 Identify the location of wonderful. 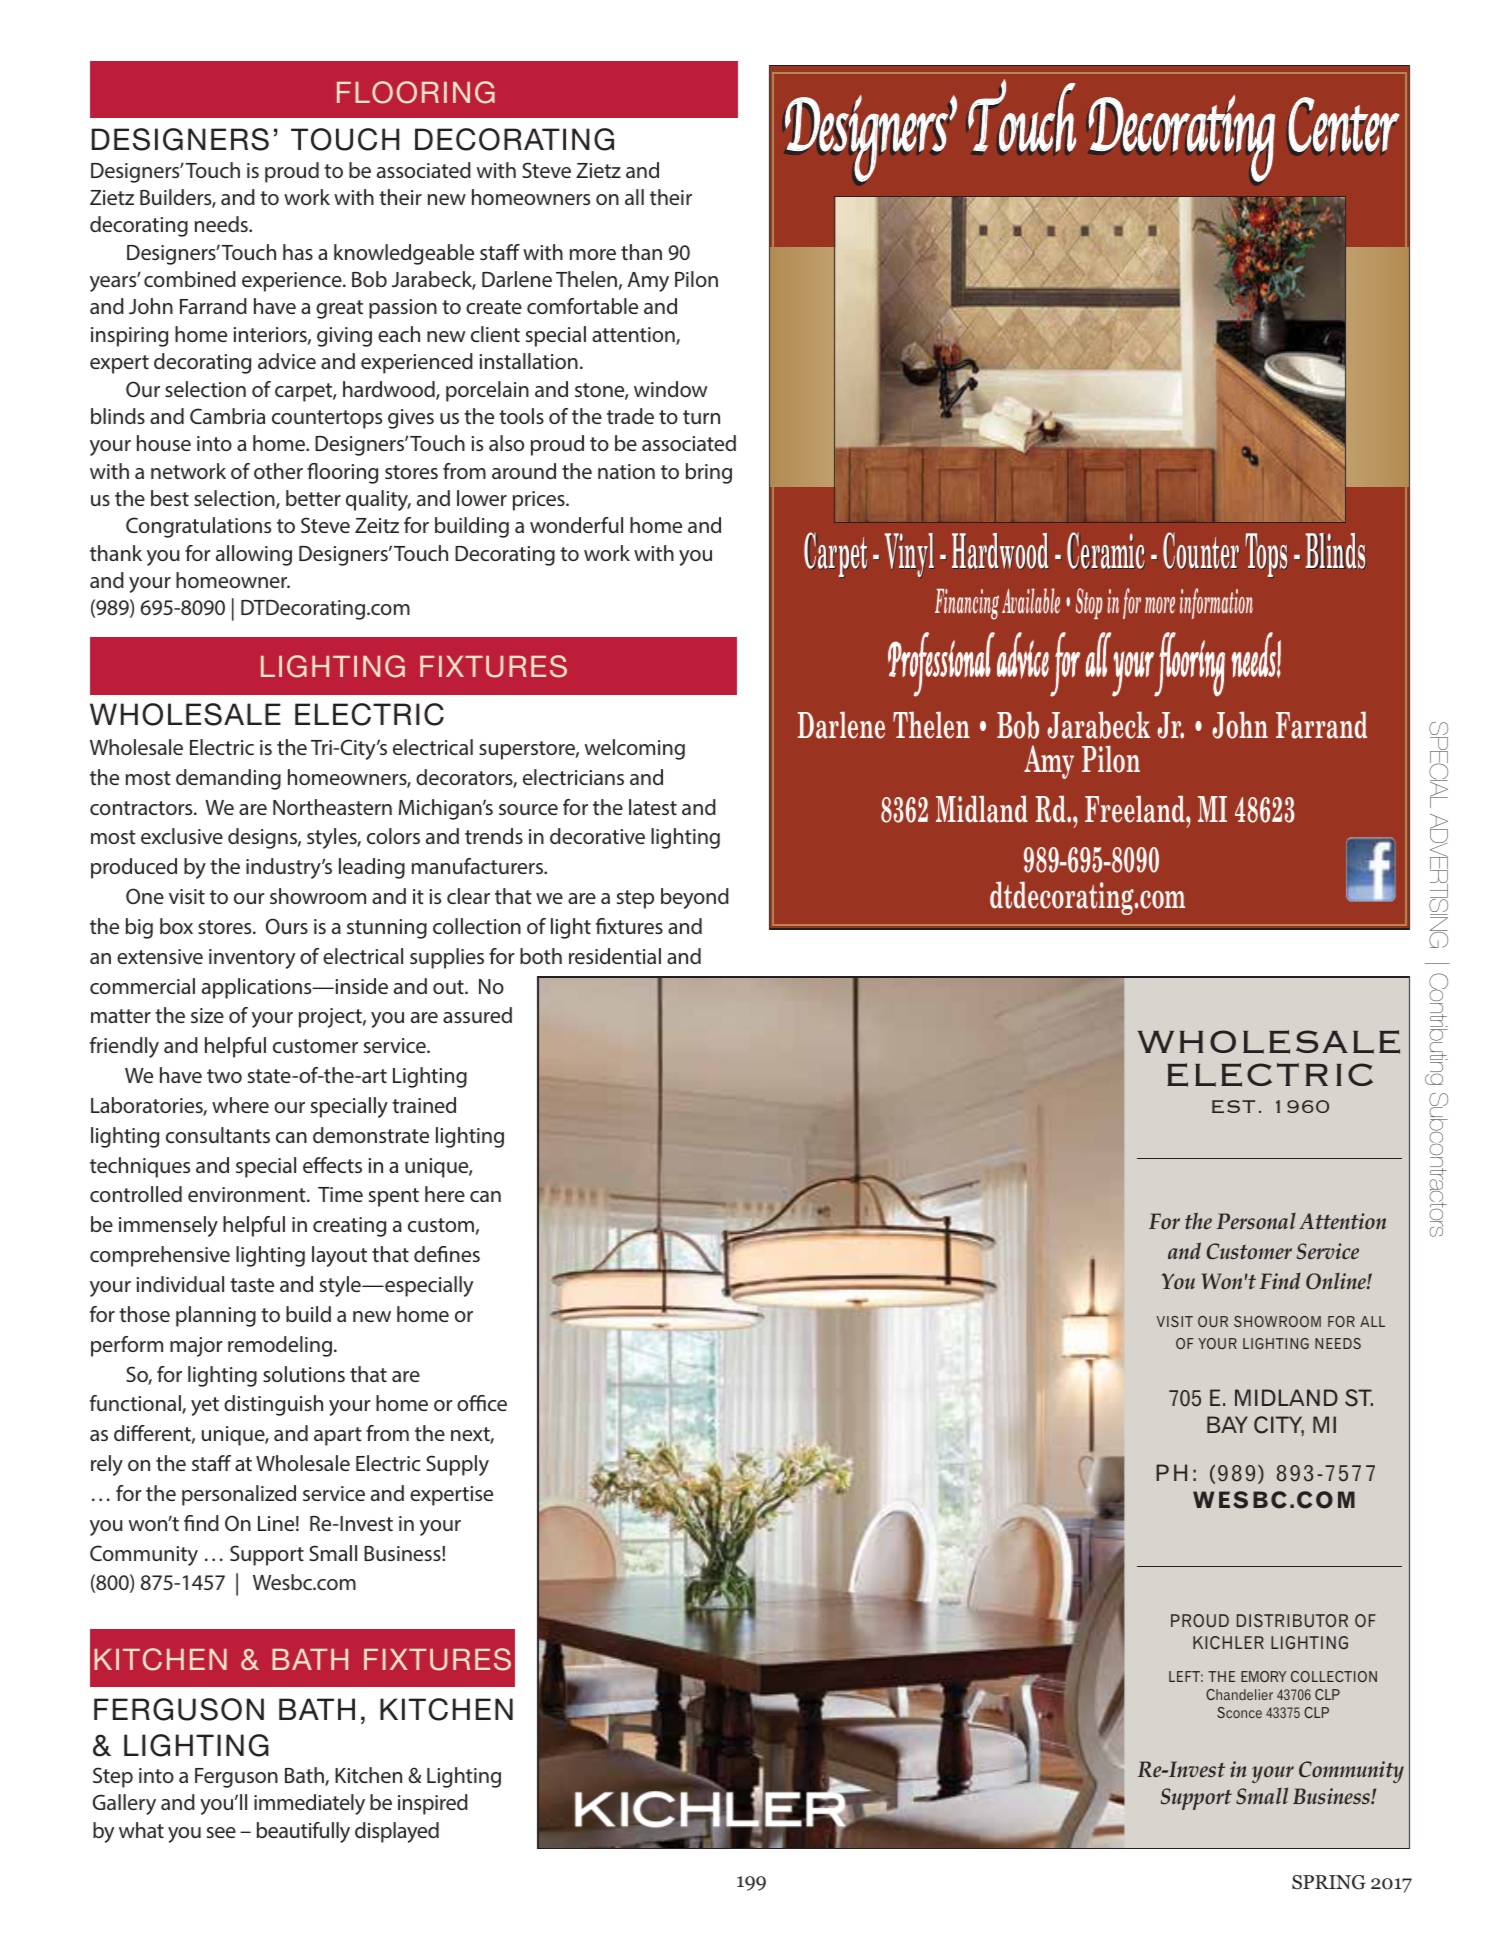
(576, 525).
